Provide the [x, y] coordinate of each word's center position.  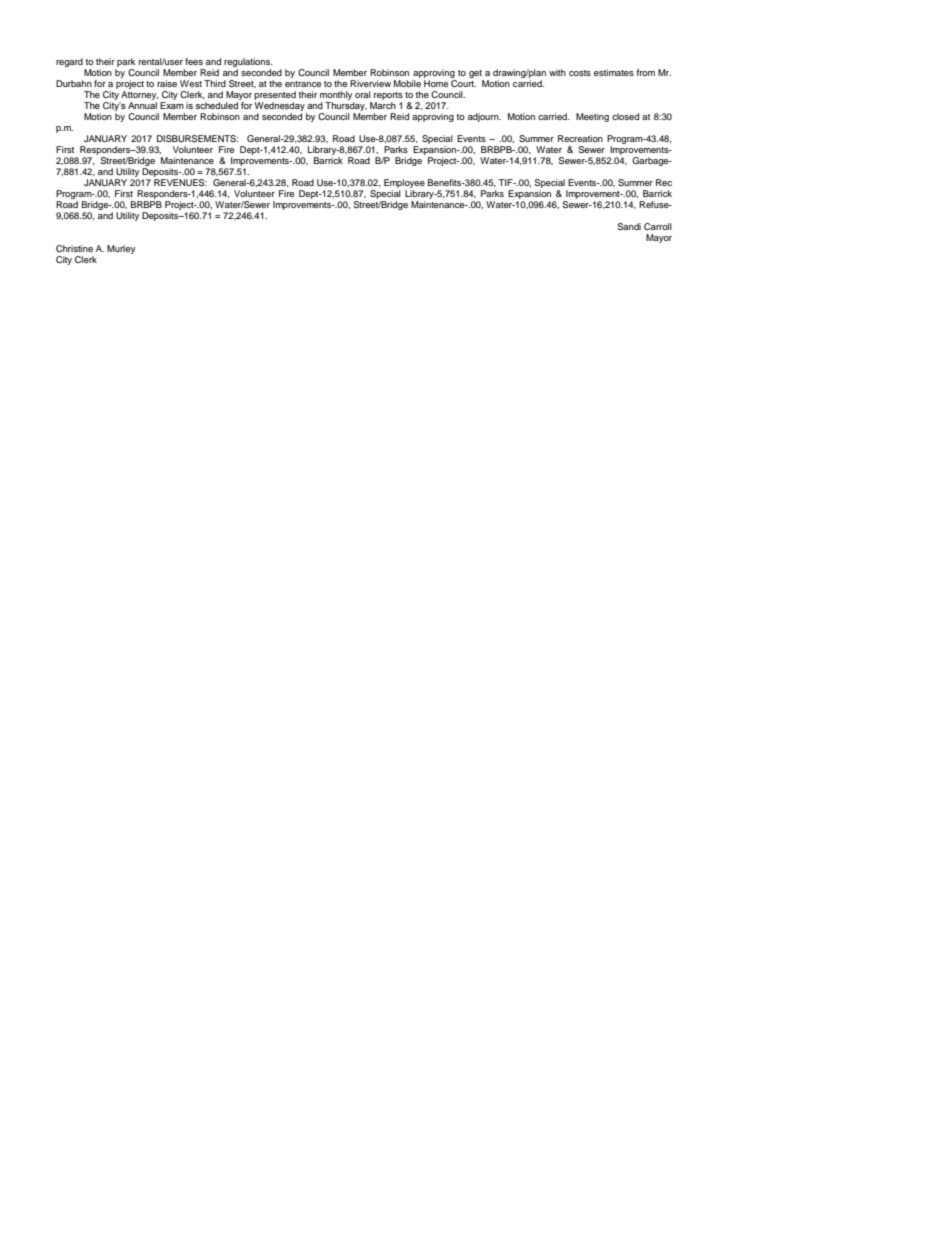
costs [580, 73]
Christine [74, 248]
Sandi [629, 226]
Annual [142, 105]
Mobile [407, 83]
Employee [404, 185]
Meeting [592, 117]
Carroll [658, 226]
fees [194, 61]
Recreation [580, 138]
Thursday [346, 108]
